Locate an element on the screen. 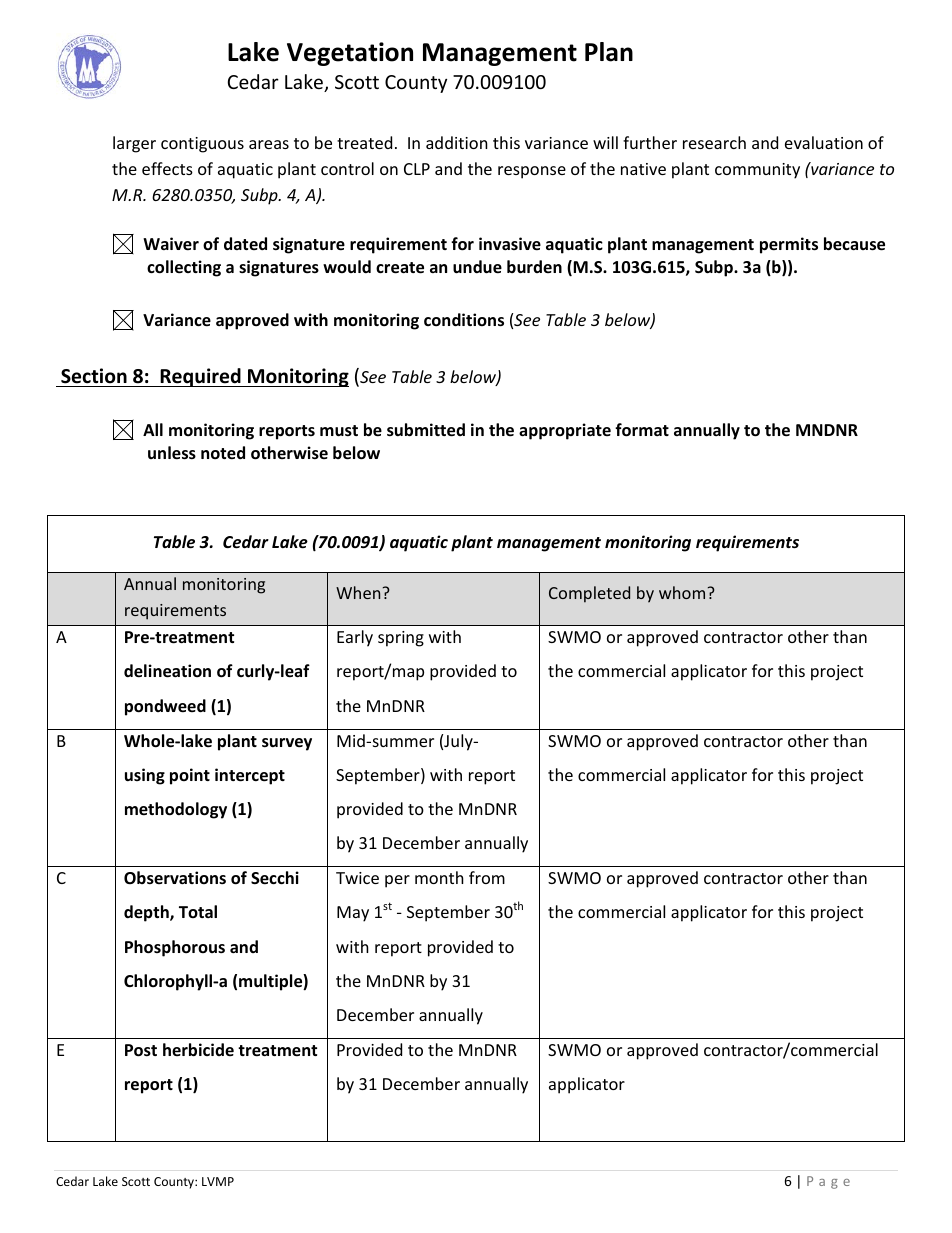  addition is located at coordinates (457, 142).
